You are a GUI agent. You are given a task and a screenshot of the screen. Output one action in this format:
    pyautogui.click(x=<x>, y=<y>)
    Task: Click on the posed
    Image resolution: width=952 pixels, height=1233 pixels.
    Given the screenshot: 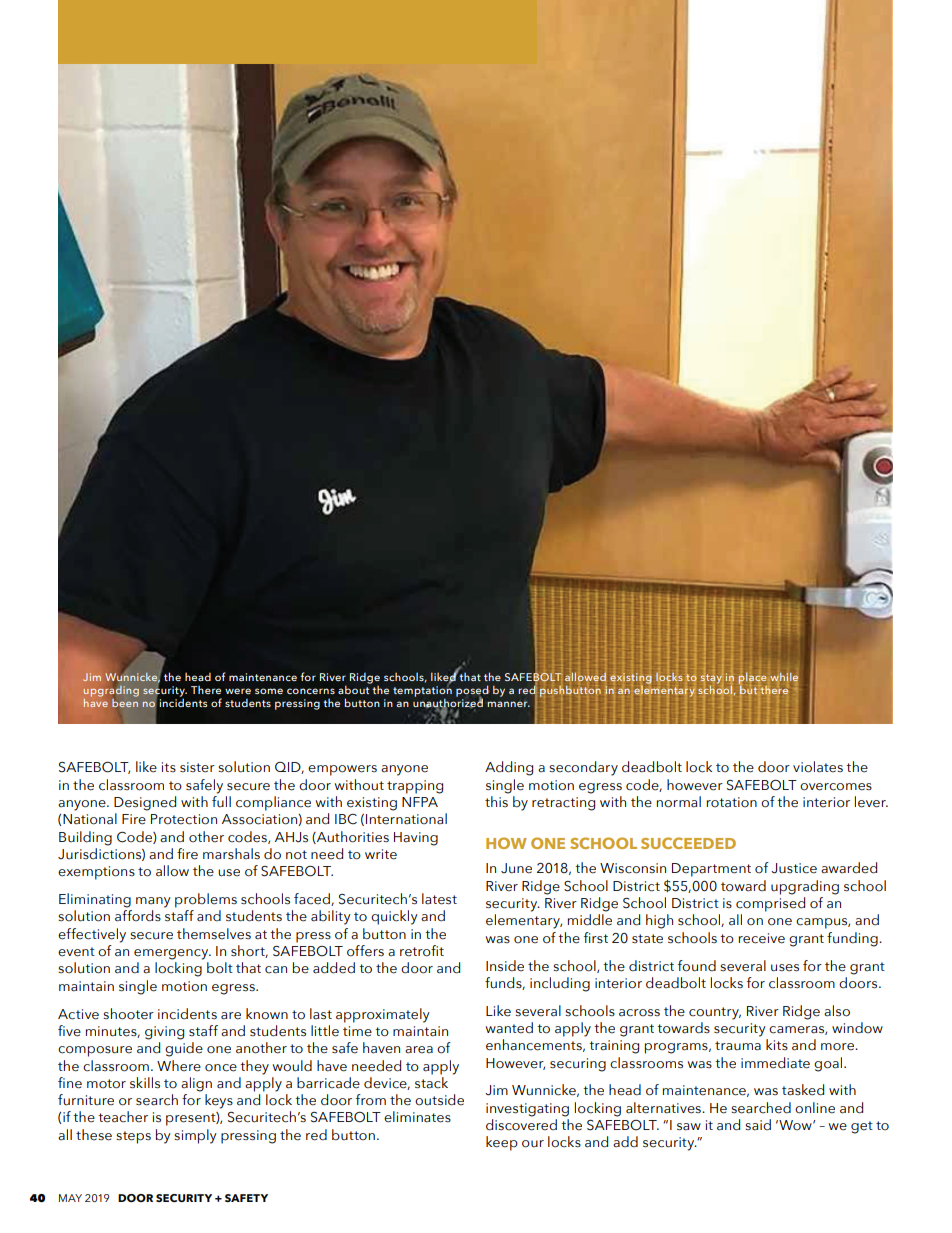 What is the action you would take?
    pyautogui.click(x=472, y=692)
